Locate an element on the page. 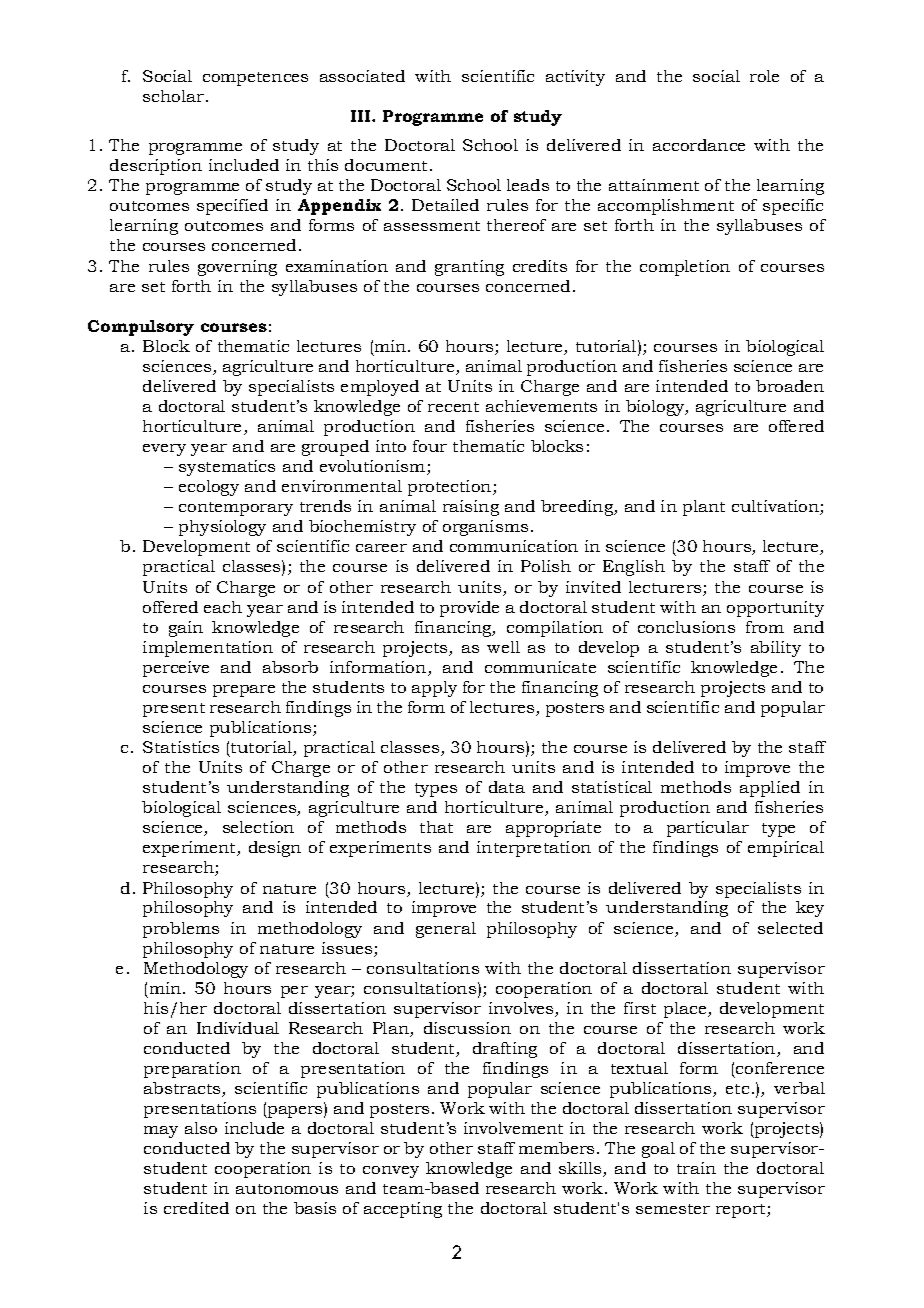 This document has width=924, height=1308. train is located at coordinates (696, 1168).
